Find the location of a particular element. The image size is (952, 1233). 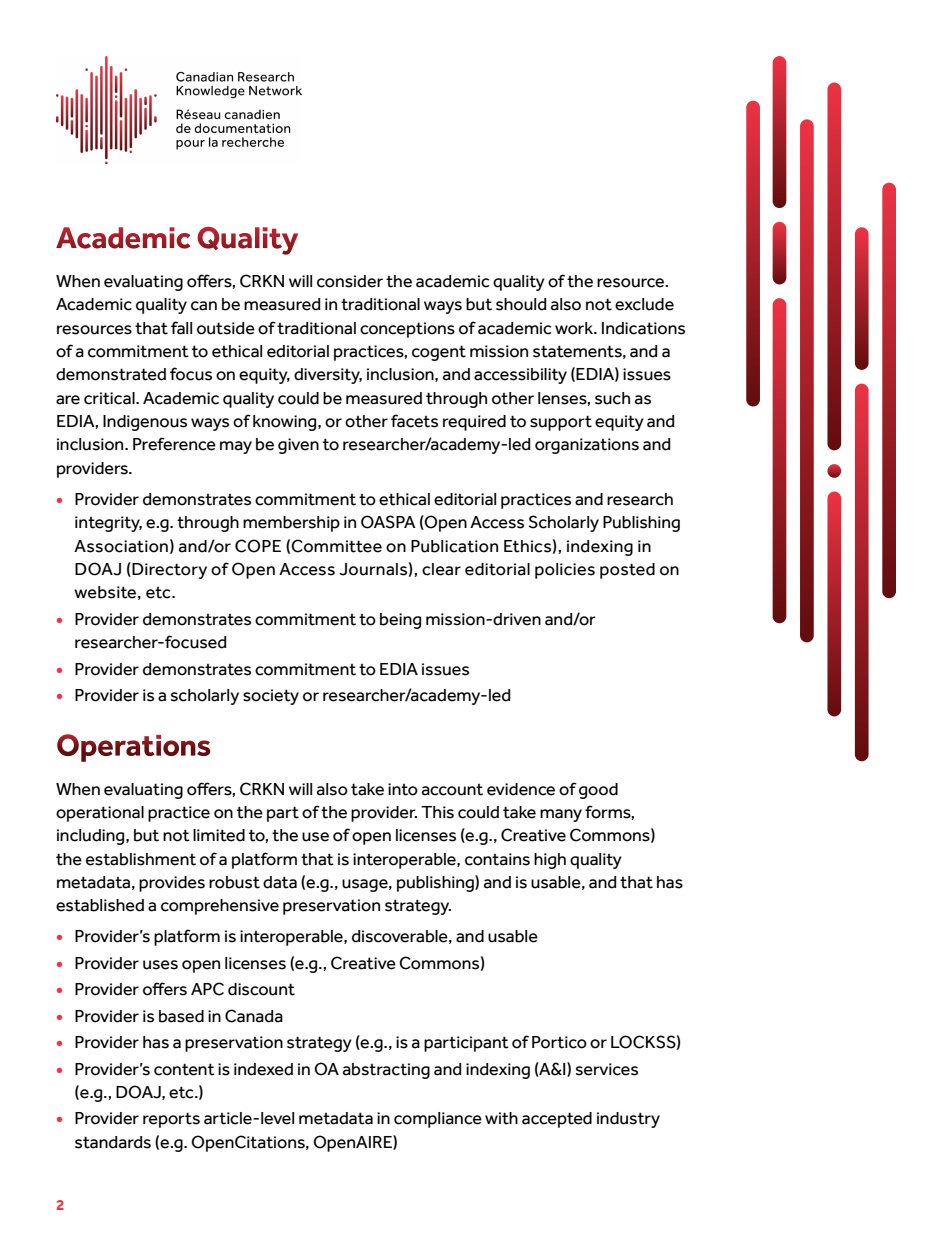

good is located at coordinates (598, 791).
